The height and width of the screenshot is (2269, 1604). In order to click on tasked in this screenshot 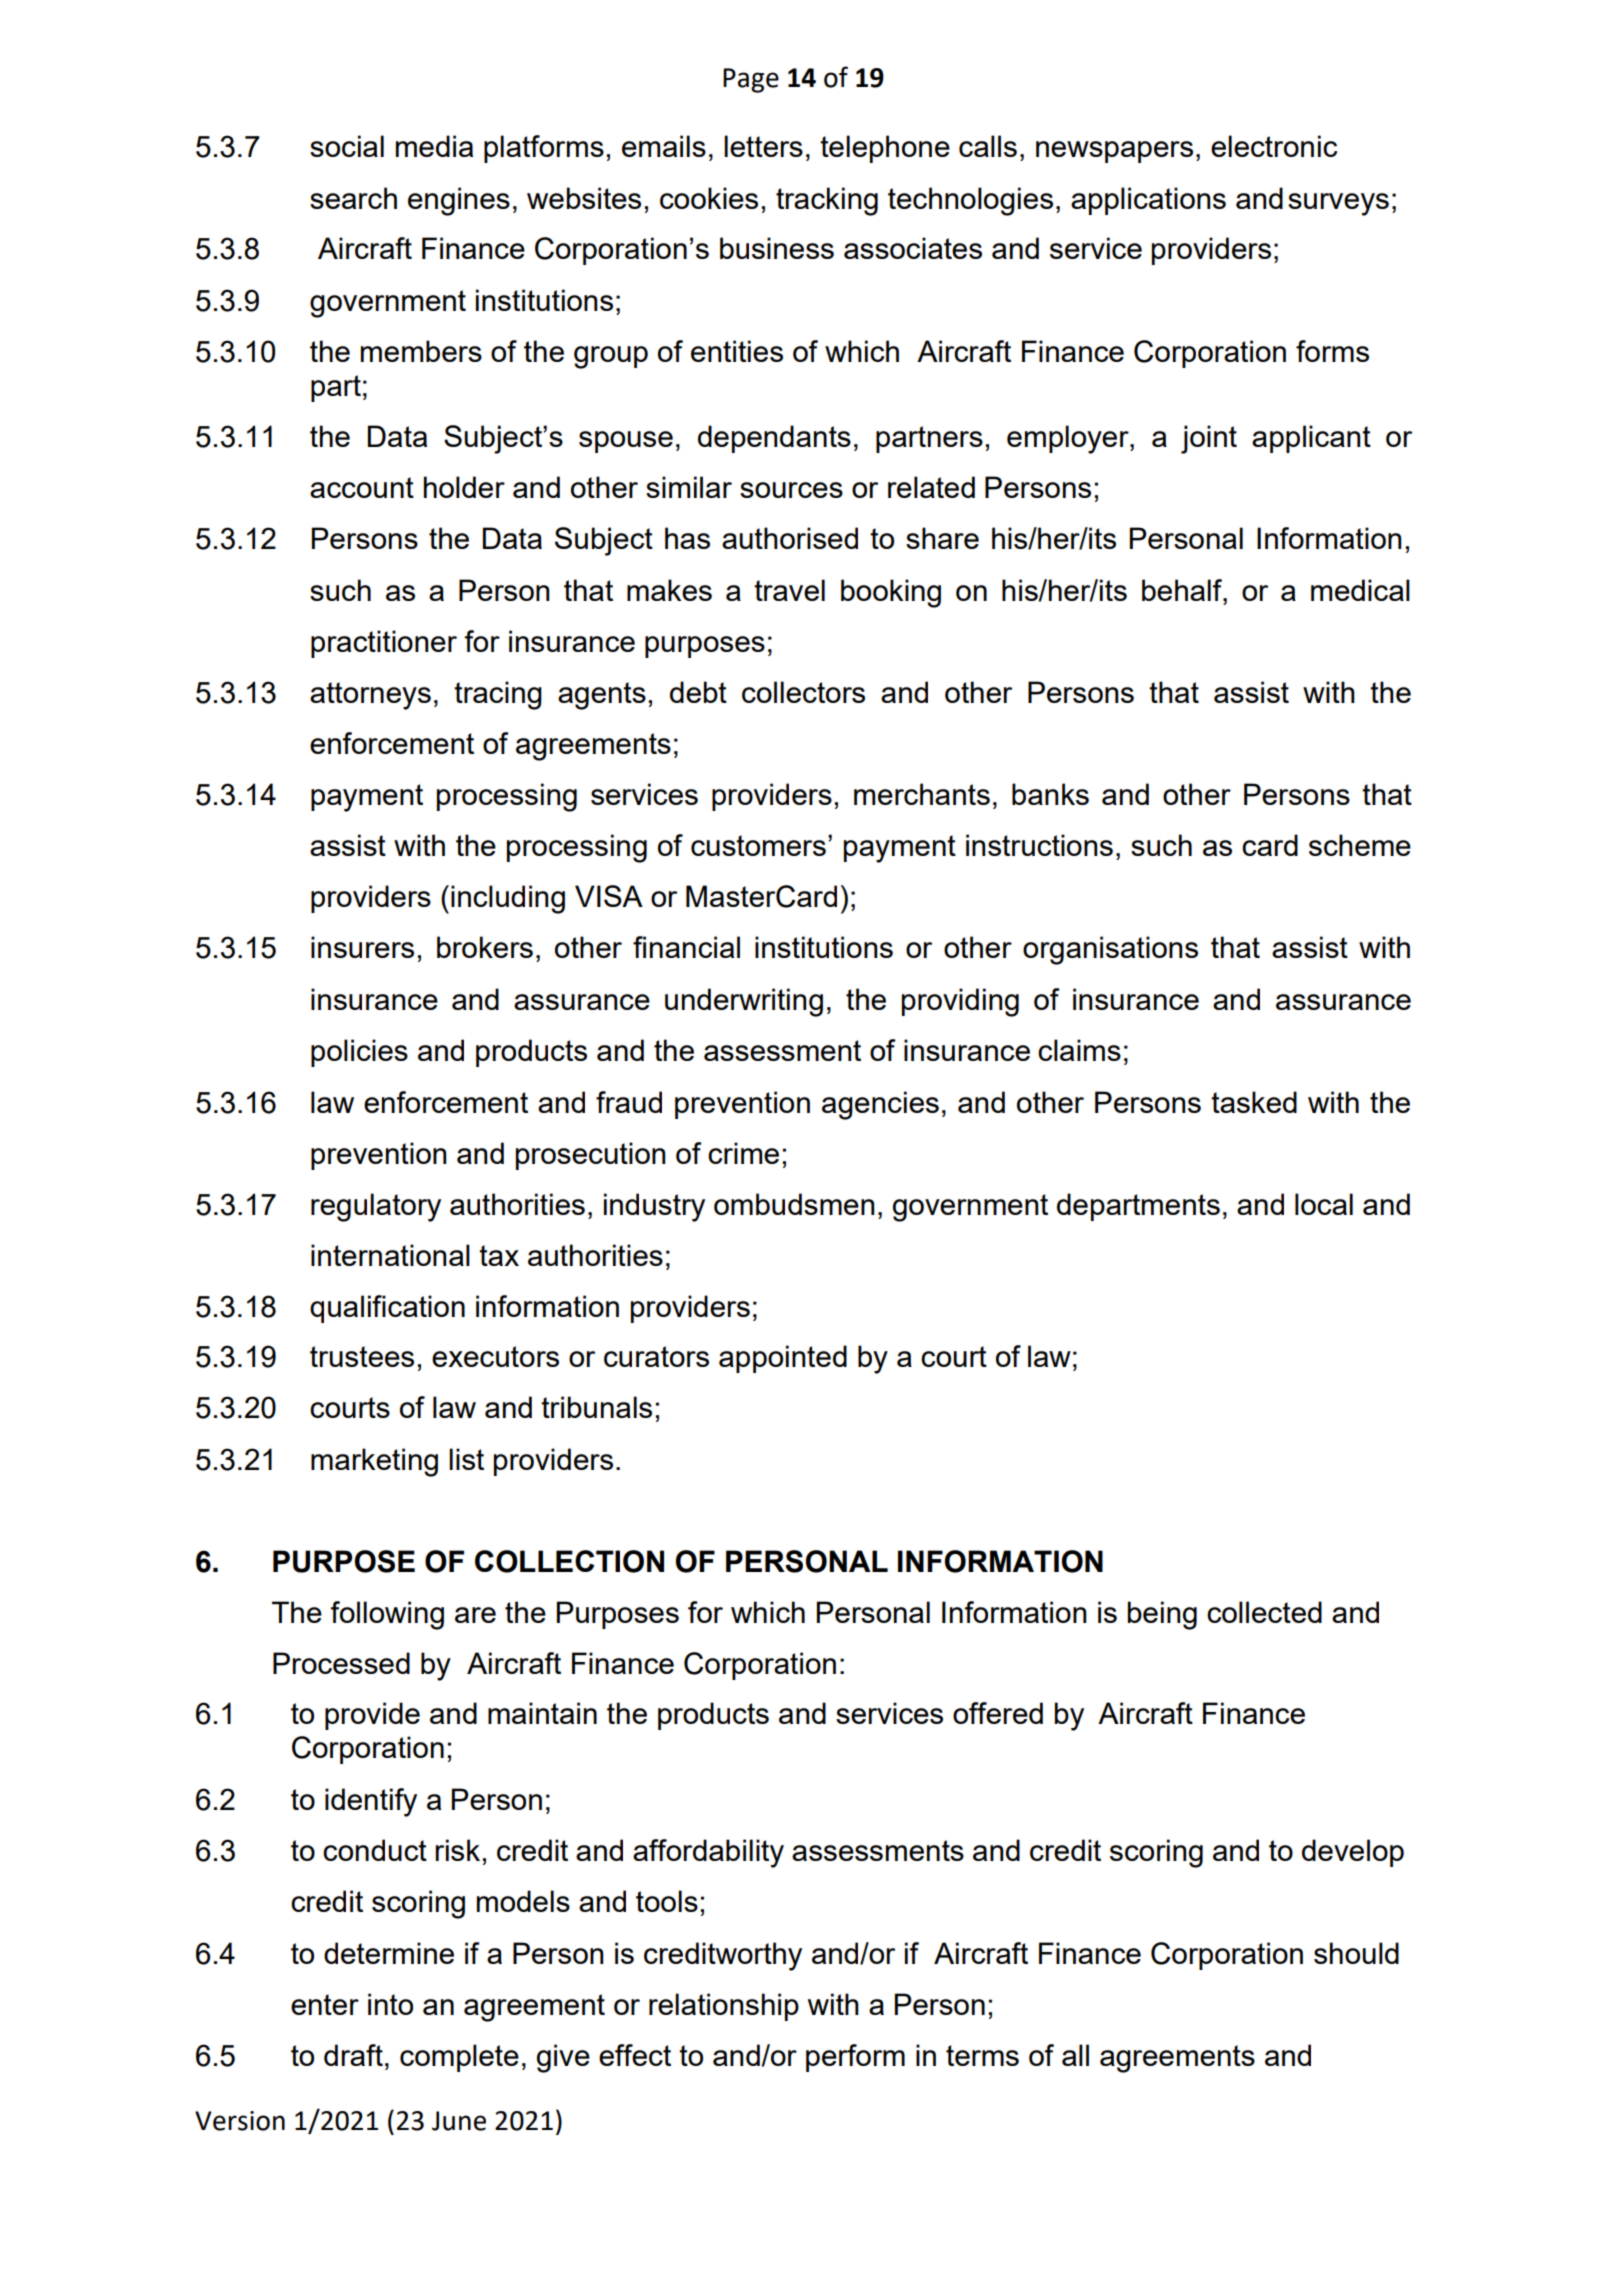, I will do `click(1254, 1102)`.
